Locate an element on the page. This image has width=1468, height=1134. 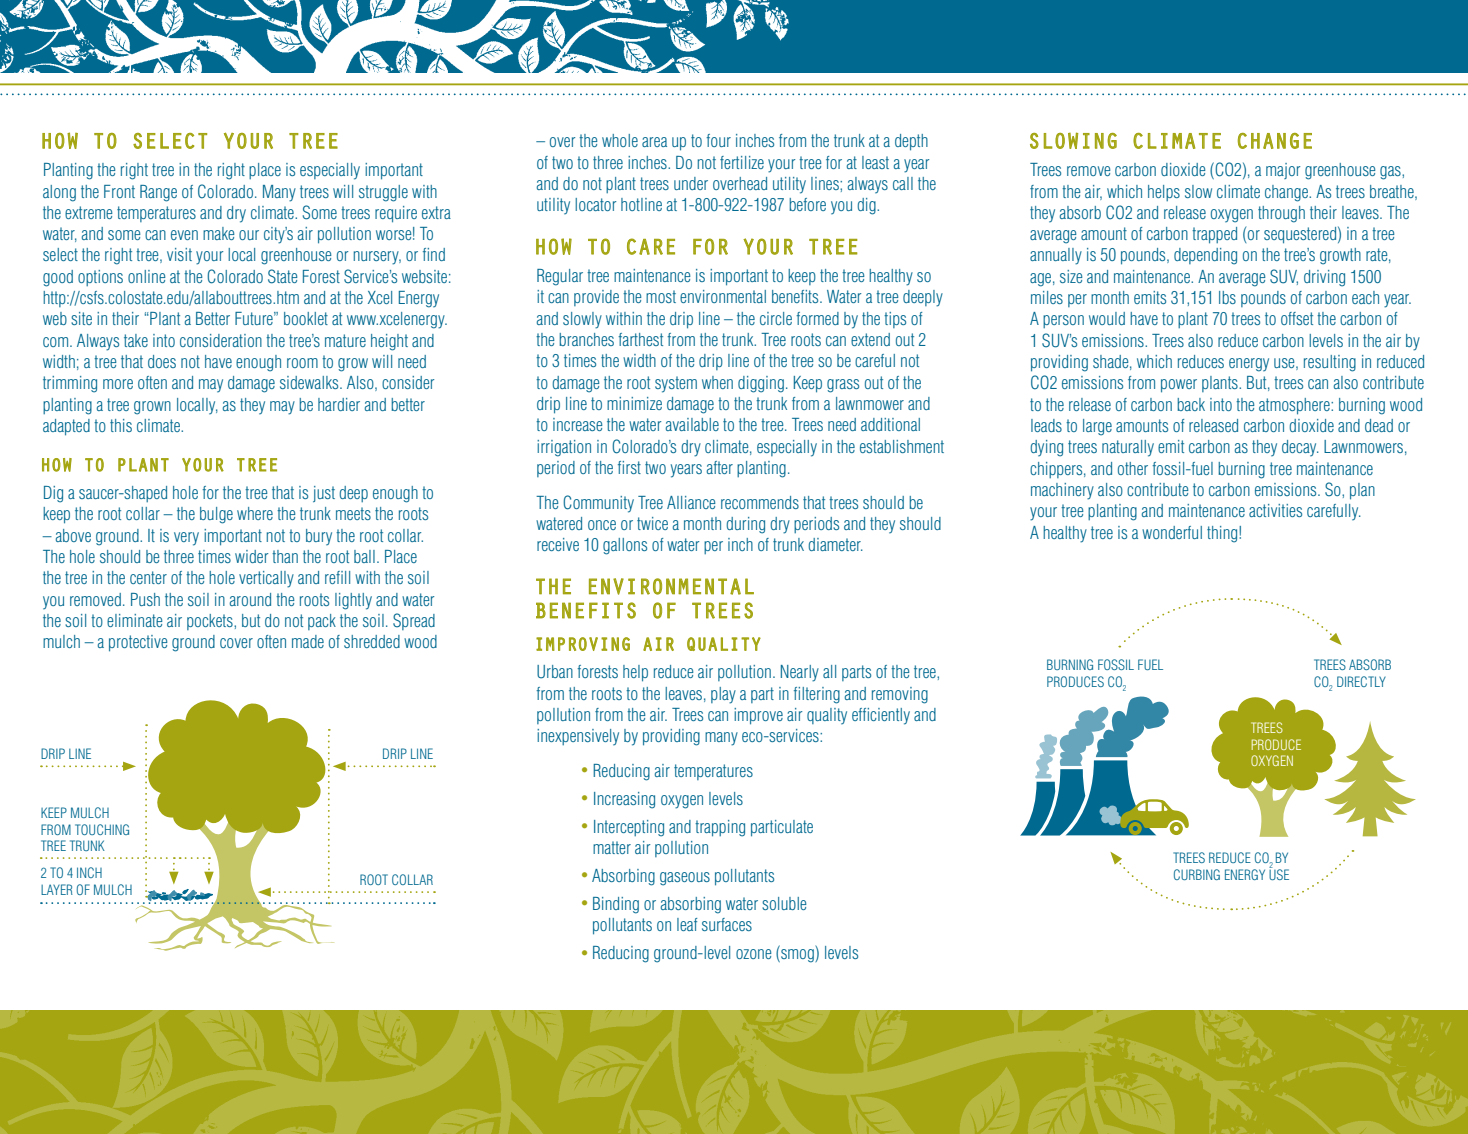
fertilize is located at coordinates (742, 162).
